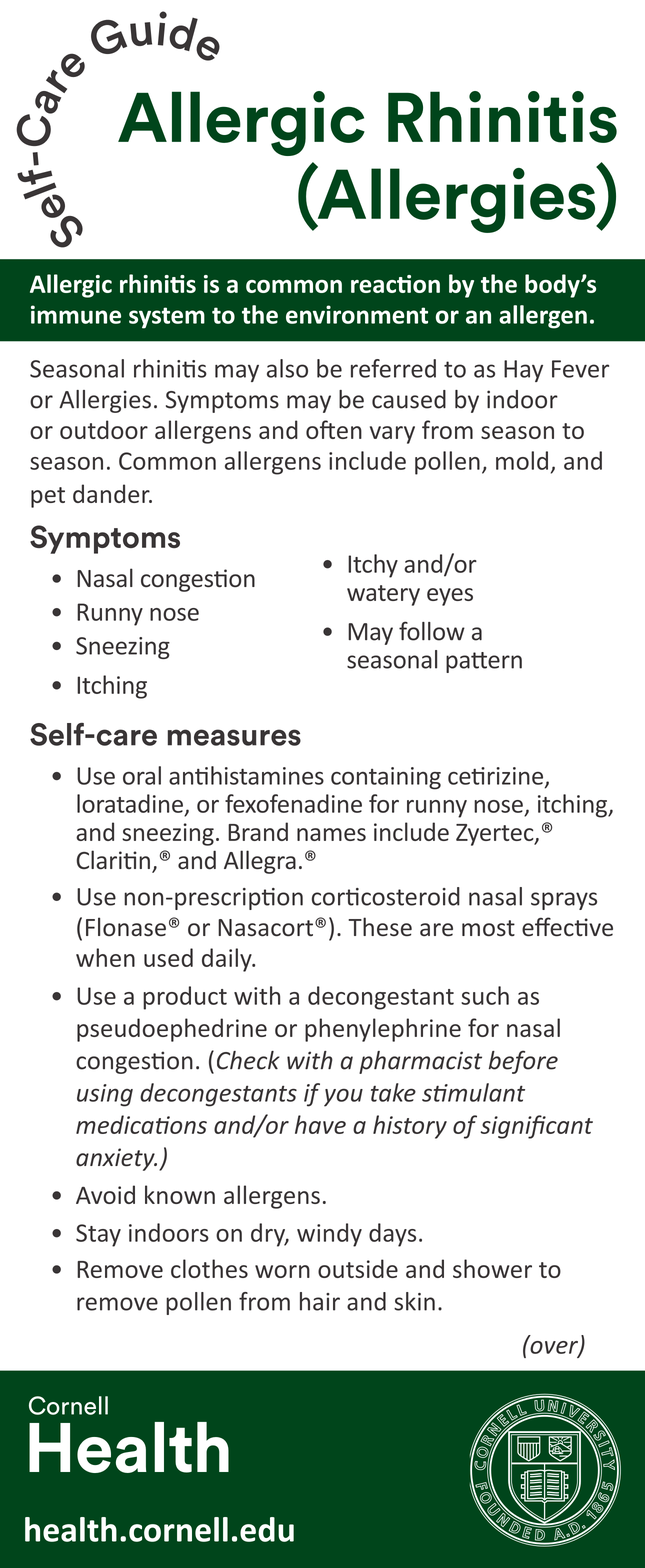 This page has height=1568, width=645. Describe the element at coordinates (357, 314) in the page. I see `environment` at that location.
